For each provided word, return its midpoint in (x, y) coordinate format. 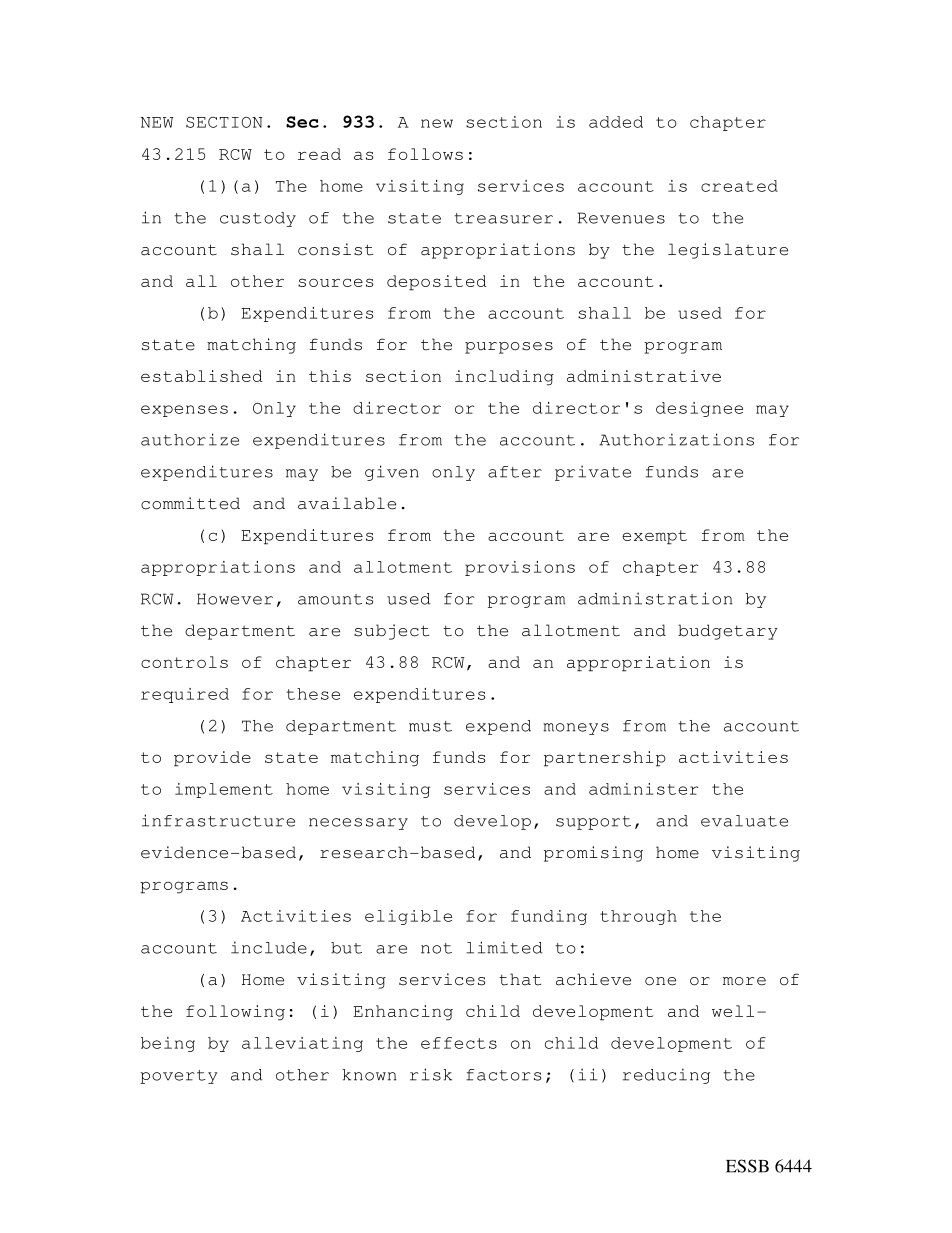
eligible (408, 917)
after (515, 472)
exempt (654, 537)
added (616, 122)
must (430, 726)
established (202, 376)
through (638, 917)
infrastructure (218, 820)
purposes (509, 348)
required (185, 695)
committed (190, 503)
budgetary (728, 632)
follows (425, 154)
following (235, 1013)
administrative (644, 376)
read (319, 154)
